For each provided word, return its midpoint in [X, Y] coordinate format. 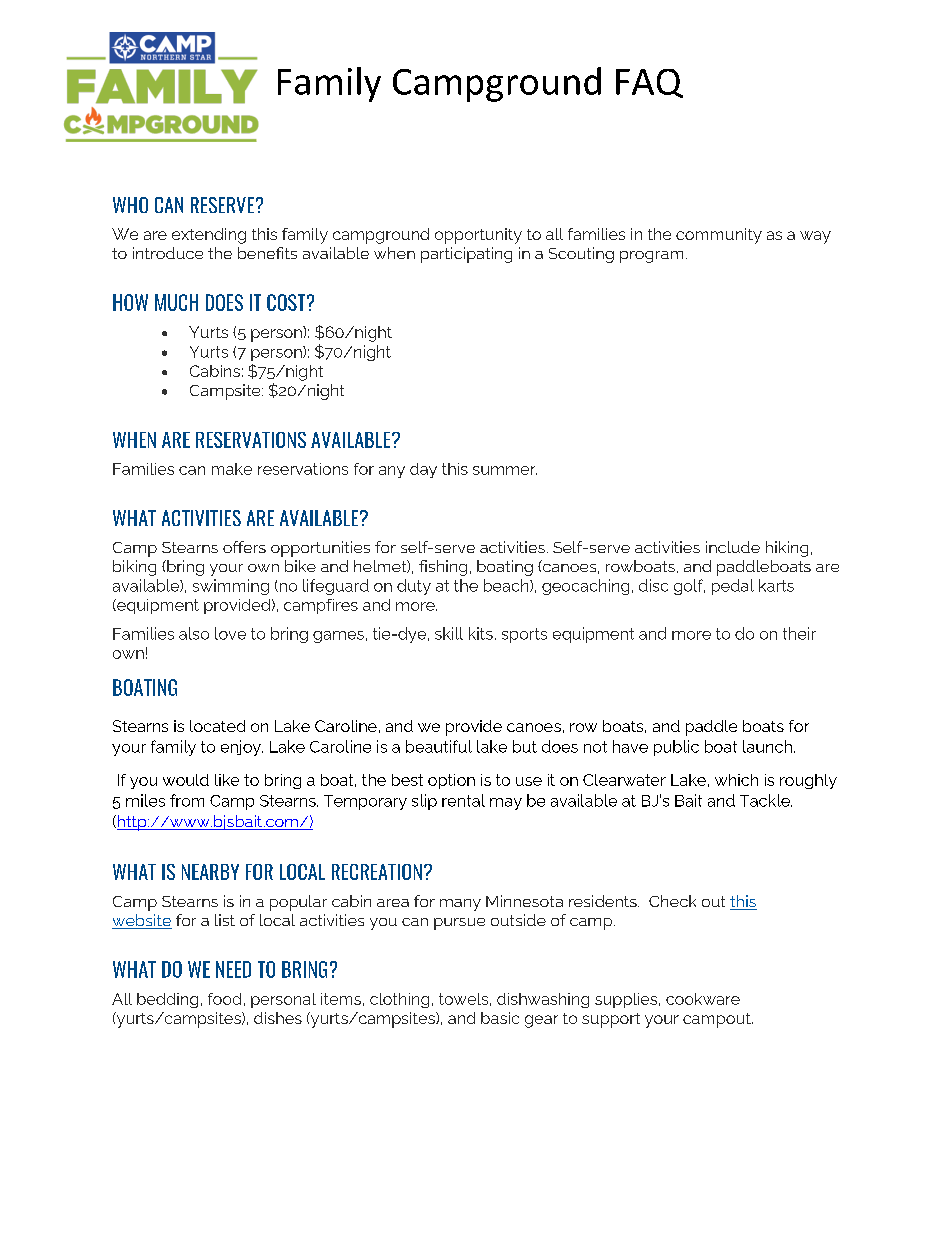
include [733, 547]
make [232, 469]
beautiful [439, 746]
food [224, 999]
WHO [130, 205]
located [217, 726]
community [719, 236]
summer [505, 470]
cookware [703, 999]
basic [500, 1018]
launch [767, 746]
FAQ [649, 83]
